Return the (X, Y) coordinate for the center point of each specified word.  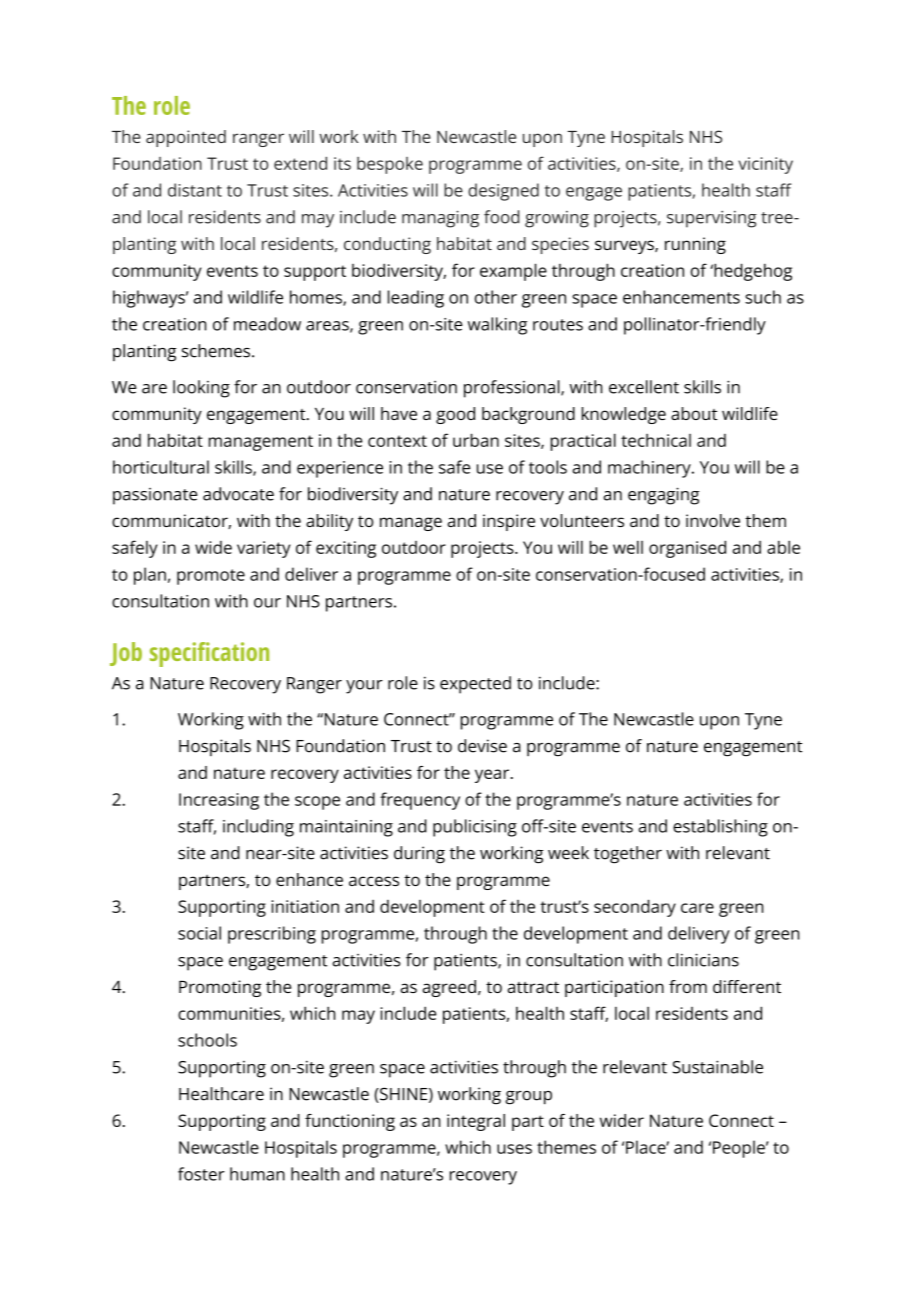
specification (209, 654)
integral (476, 1122)
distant (195, 190)
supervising (712, 219)
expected (475, 685)
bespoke (390, 165)
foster (201, 1174)
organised (687, 549)
